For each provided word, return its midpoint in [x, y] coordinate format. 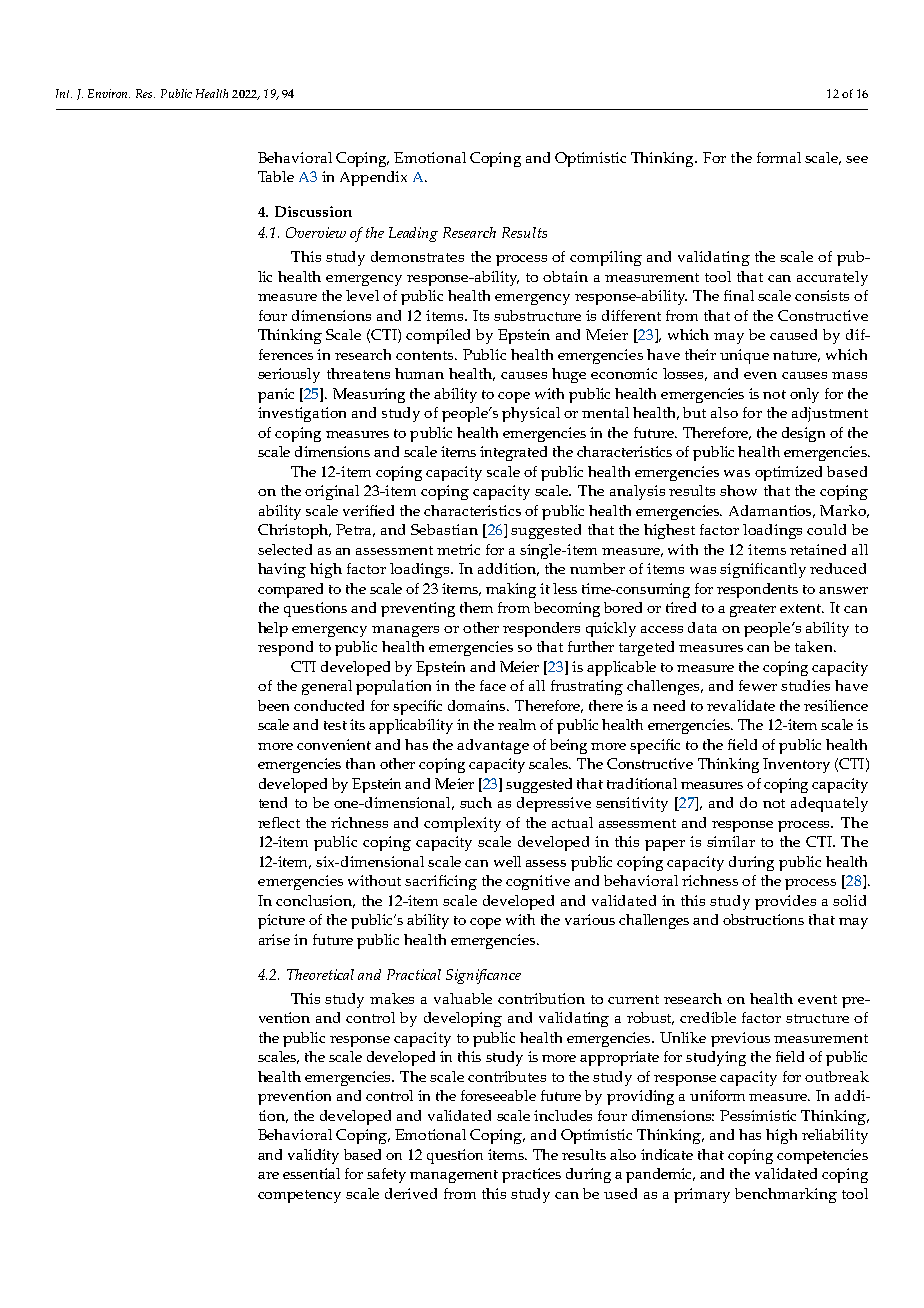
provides [785, 902]
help [273, 629]
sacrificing [441, 882]
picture [281, 921]
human [419, 373]
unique [744, 356]
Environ [109, 93]
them [476, 607]
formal [779, 157]
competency [299, 1196]
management [454, 1176]
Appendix [373, 178]
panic [276, 395]
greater [753, 610]
